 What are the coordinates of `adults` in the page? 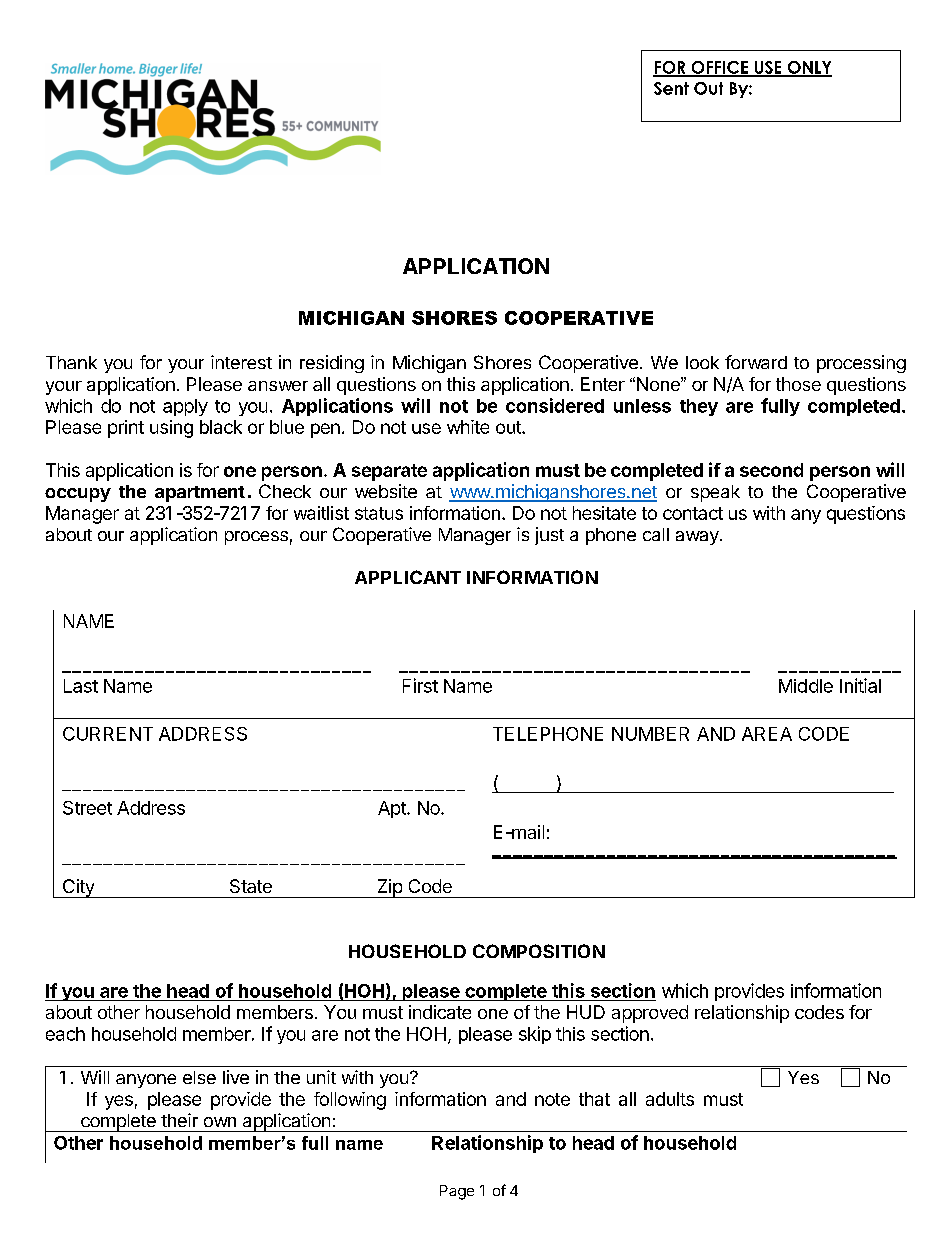 It's located at (670, 1099).
